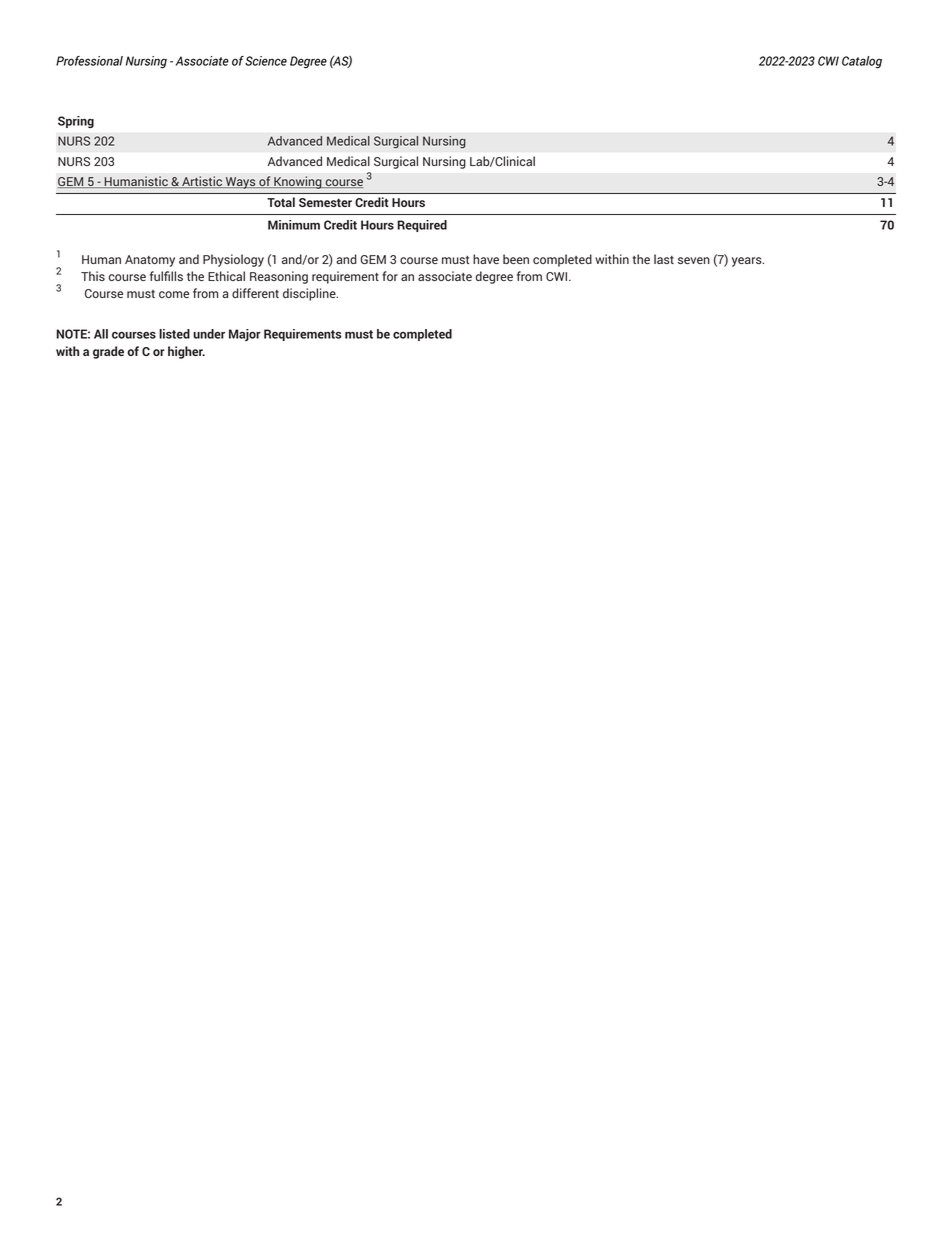  I want to click on Spring, so click(76, 122).
